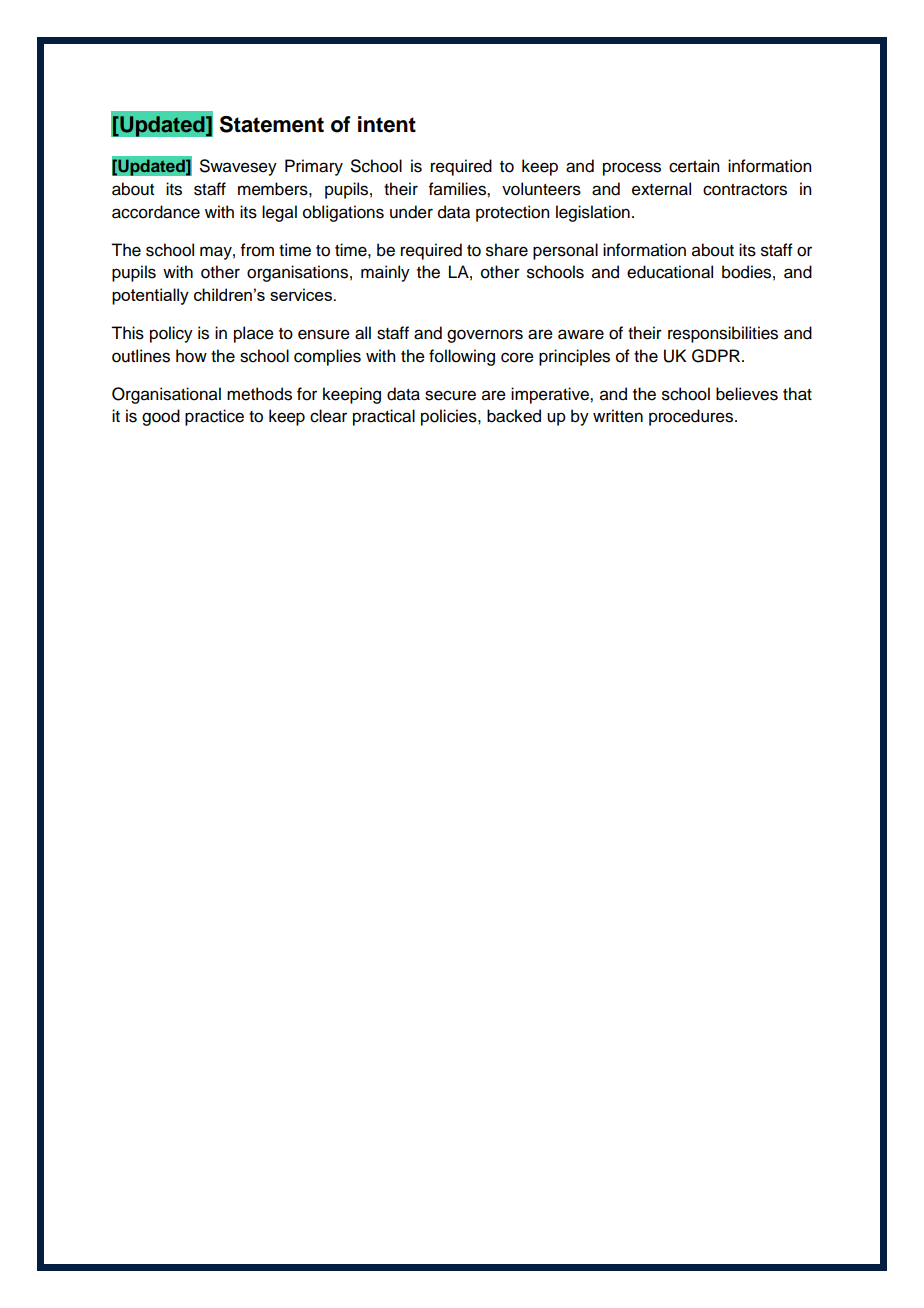 Image resolution: width=924 pixels, height=1308 pixels. What do you see at coordinates (694, 166) in the screenshot?
I see `certain` at bounding box center [694, 166].
